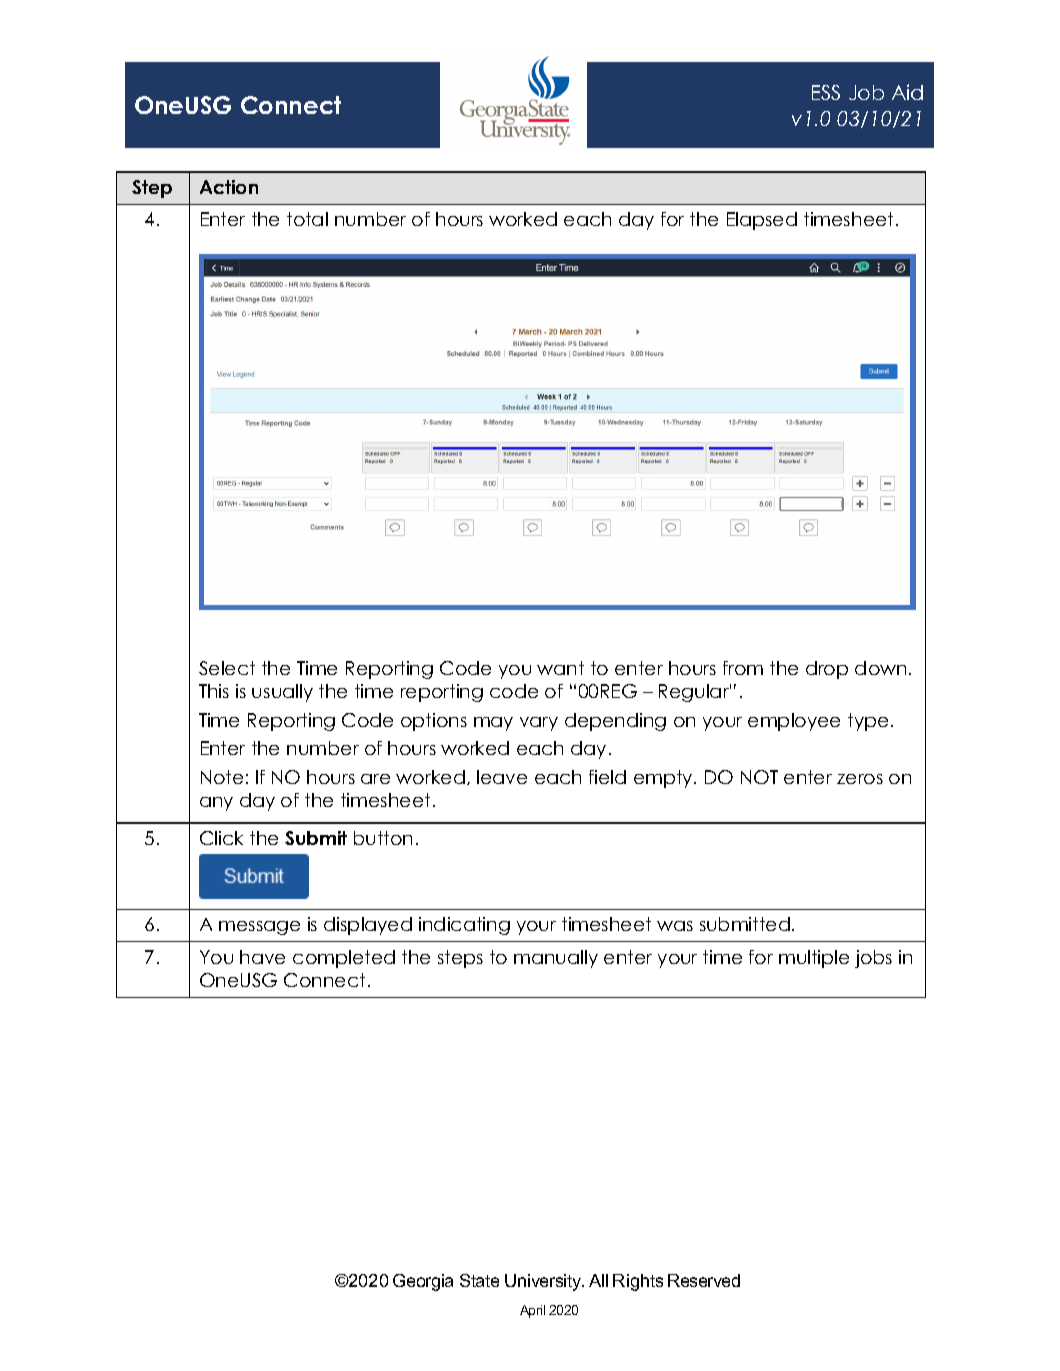 The width and height of the screenshot is (1060, 1371). Describe the element at coordinates (827, 670) in the screenshot. I see `drop` at that location.
